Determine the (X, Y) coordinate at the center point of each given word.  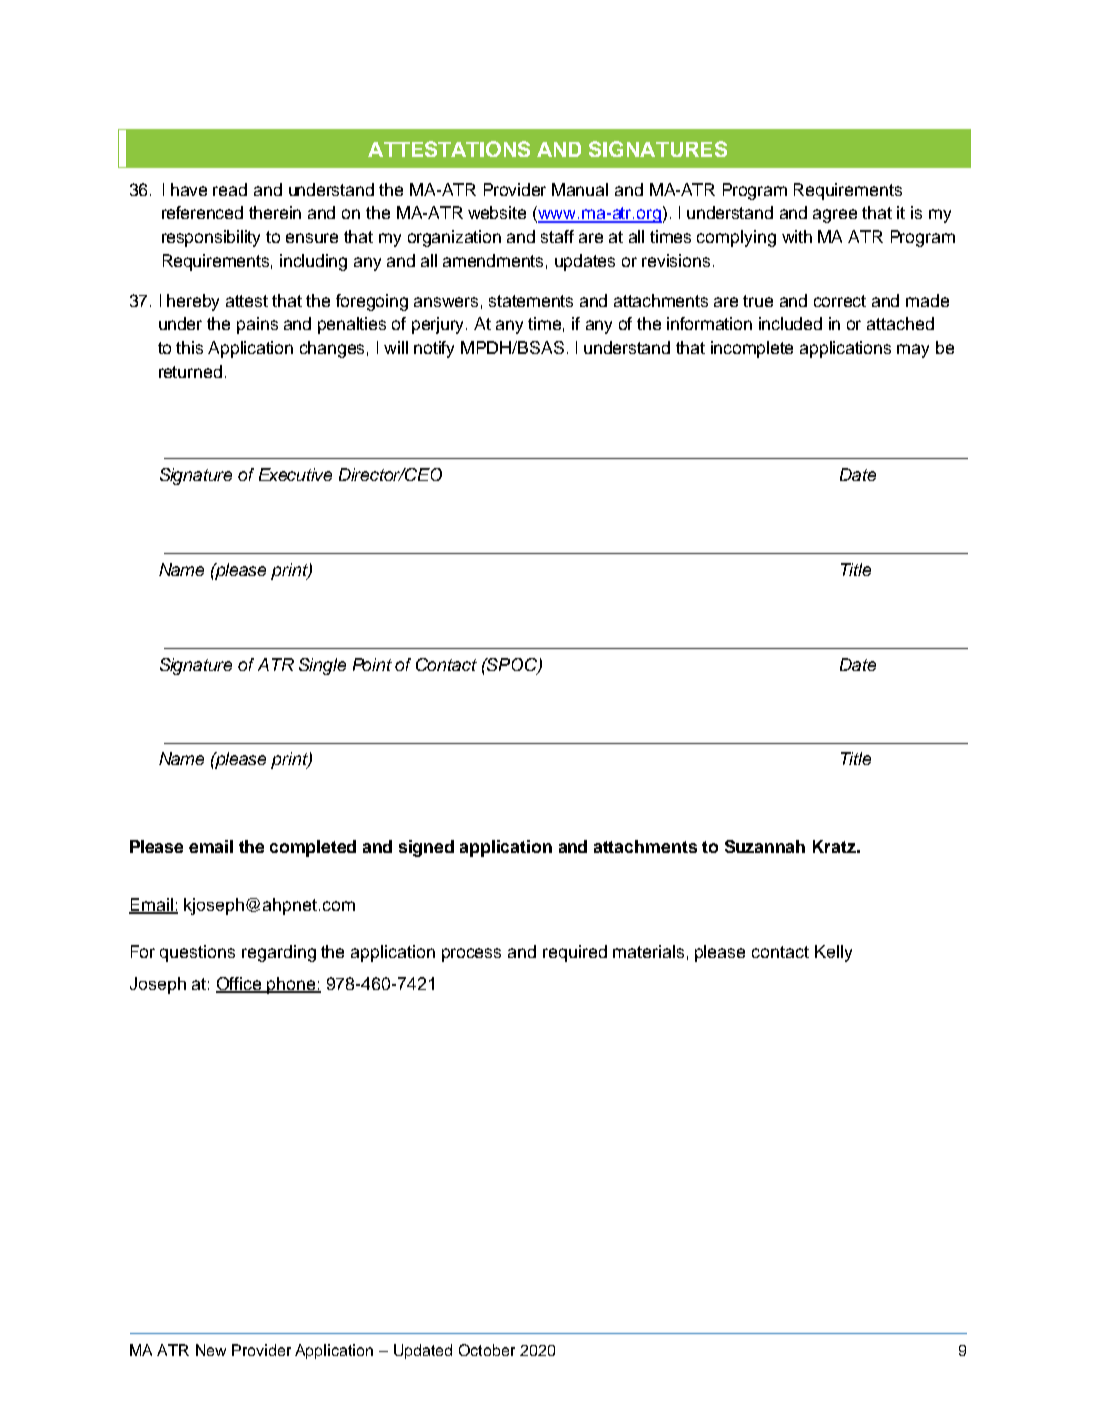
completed (313, 848)
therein (275, 212)
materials (648, 951)
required (575, 953)
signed (426, 848)
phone (291, 985)
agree (835, 216)
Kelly (833, 953)
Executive (295, 474)
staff (557, 236)
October (487, 1350)
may (913, 351)
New (211, 1350)
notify (434, 349)
